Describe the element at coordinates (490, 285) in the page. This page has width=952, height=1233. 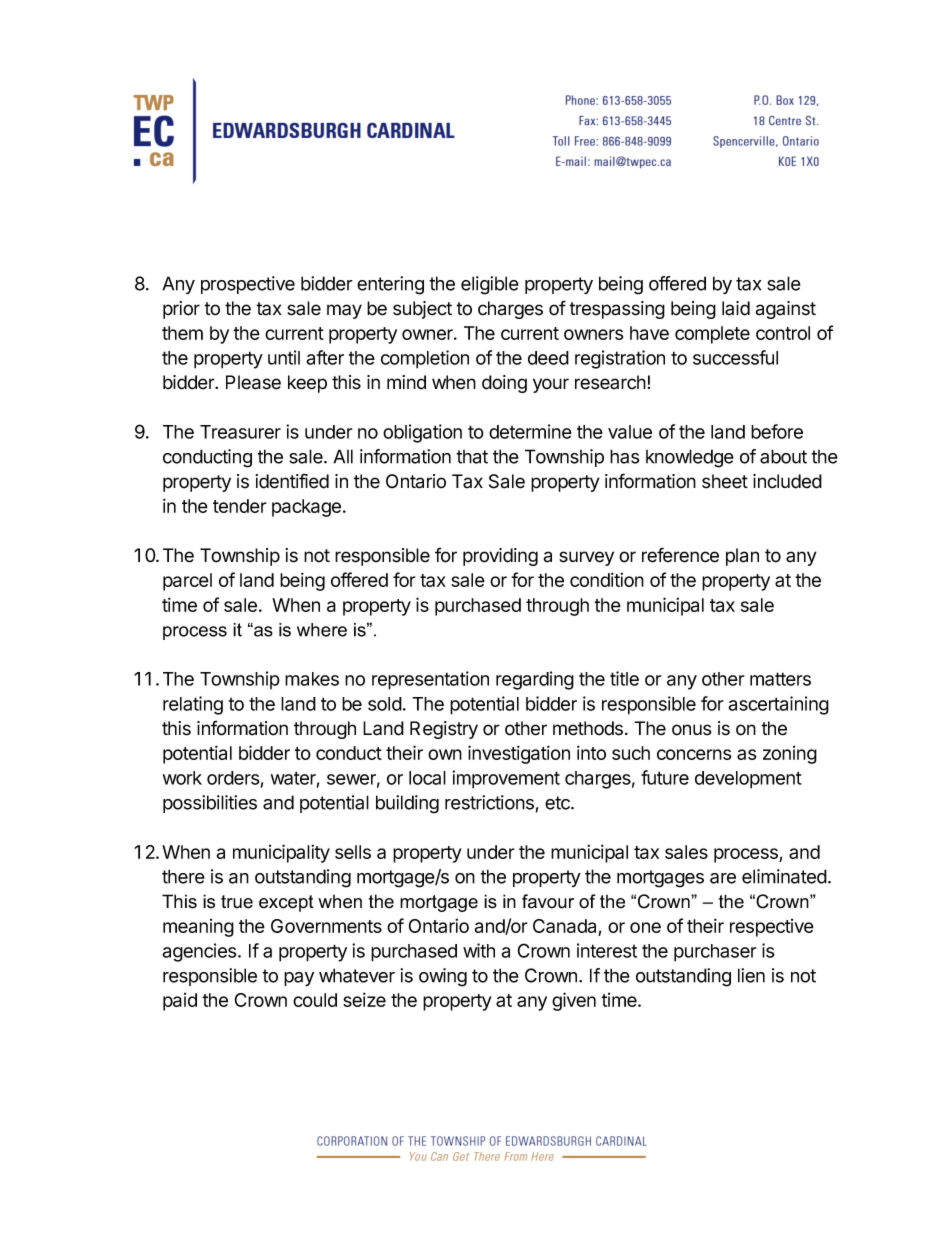
I see `eligible` at that location.
